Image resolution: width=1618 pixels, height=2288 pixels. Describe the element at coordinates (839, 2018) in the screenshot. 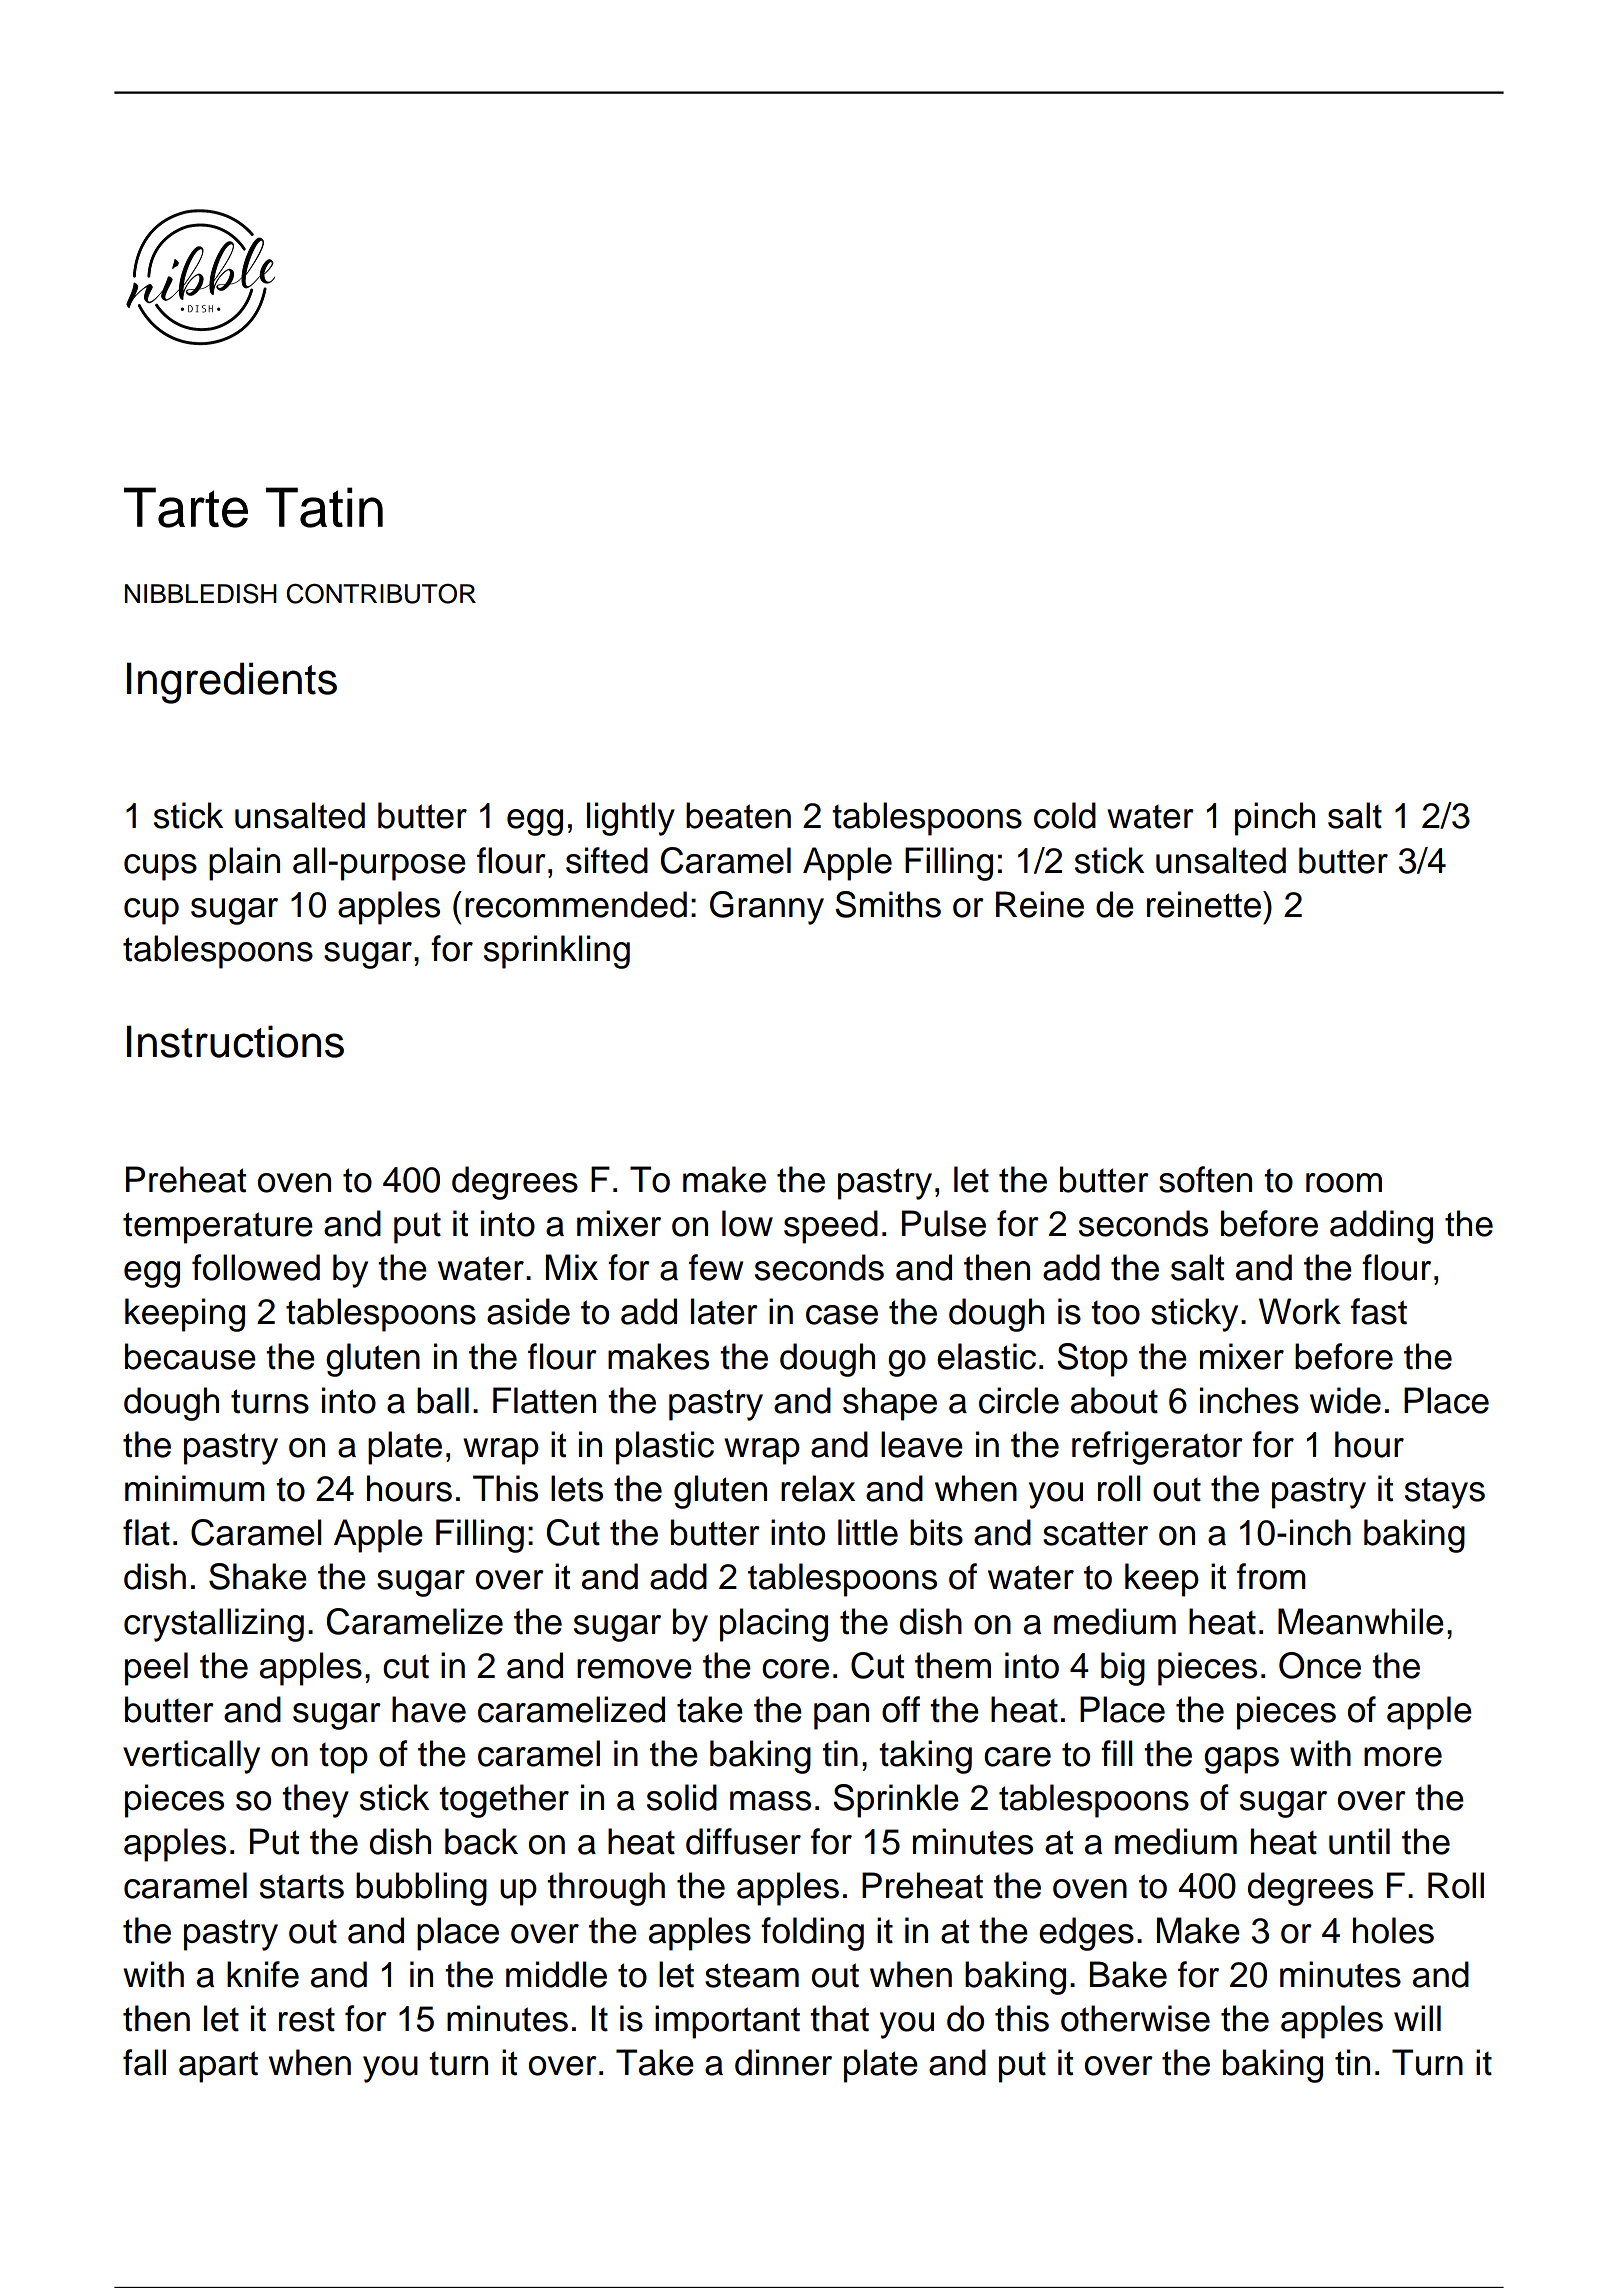

I see `that` at that location.
